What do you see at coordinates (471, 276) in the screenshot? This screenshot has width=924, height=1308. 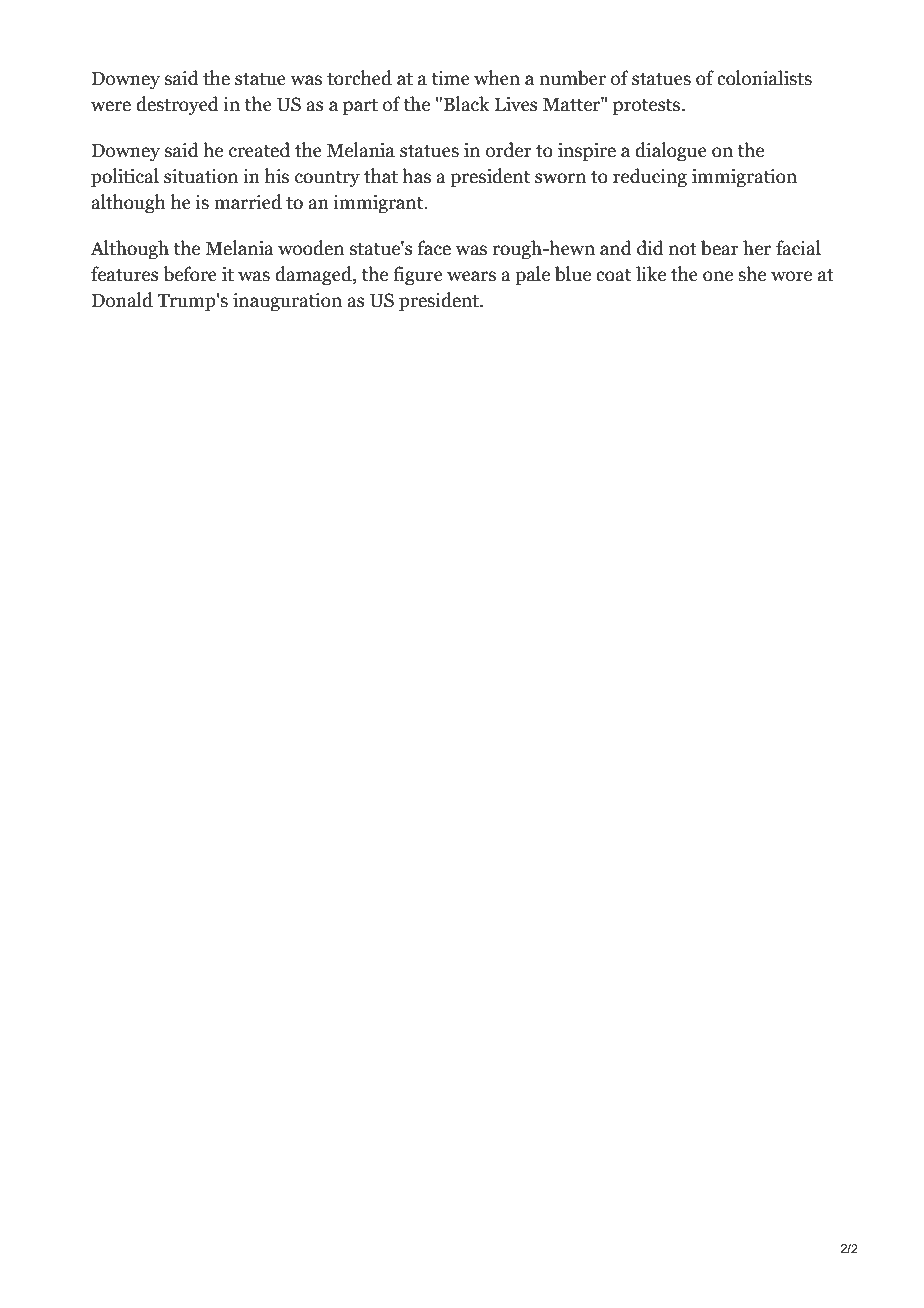 I see `wears` at bounding box center [471, 276].
